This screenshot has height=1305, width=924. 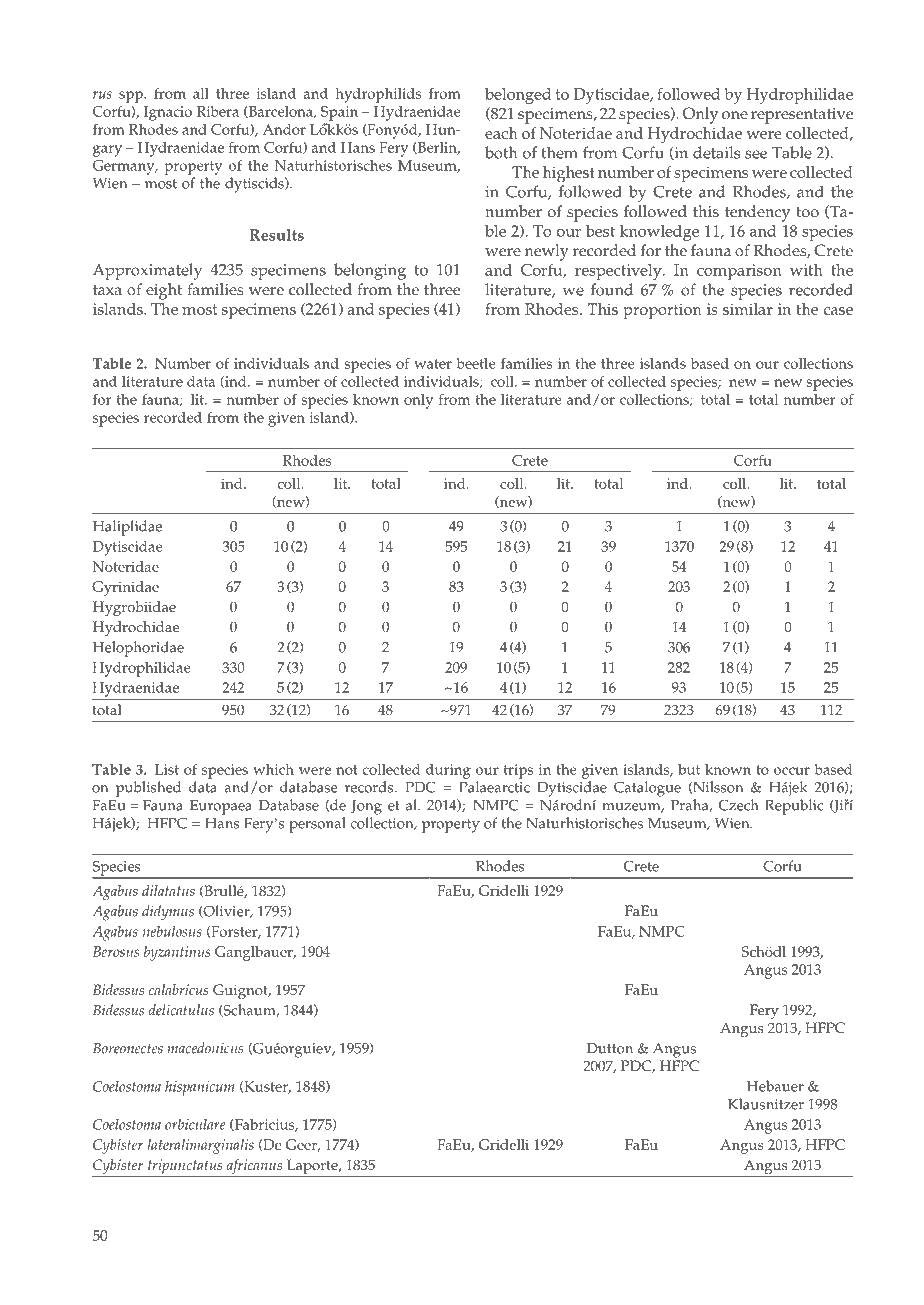 What do you see at coordinates (254, 1168) in the screenshot?
I see `africanus` at bounding box center [254, 1168].
